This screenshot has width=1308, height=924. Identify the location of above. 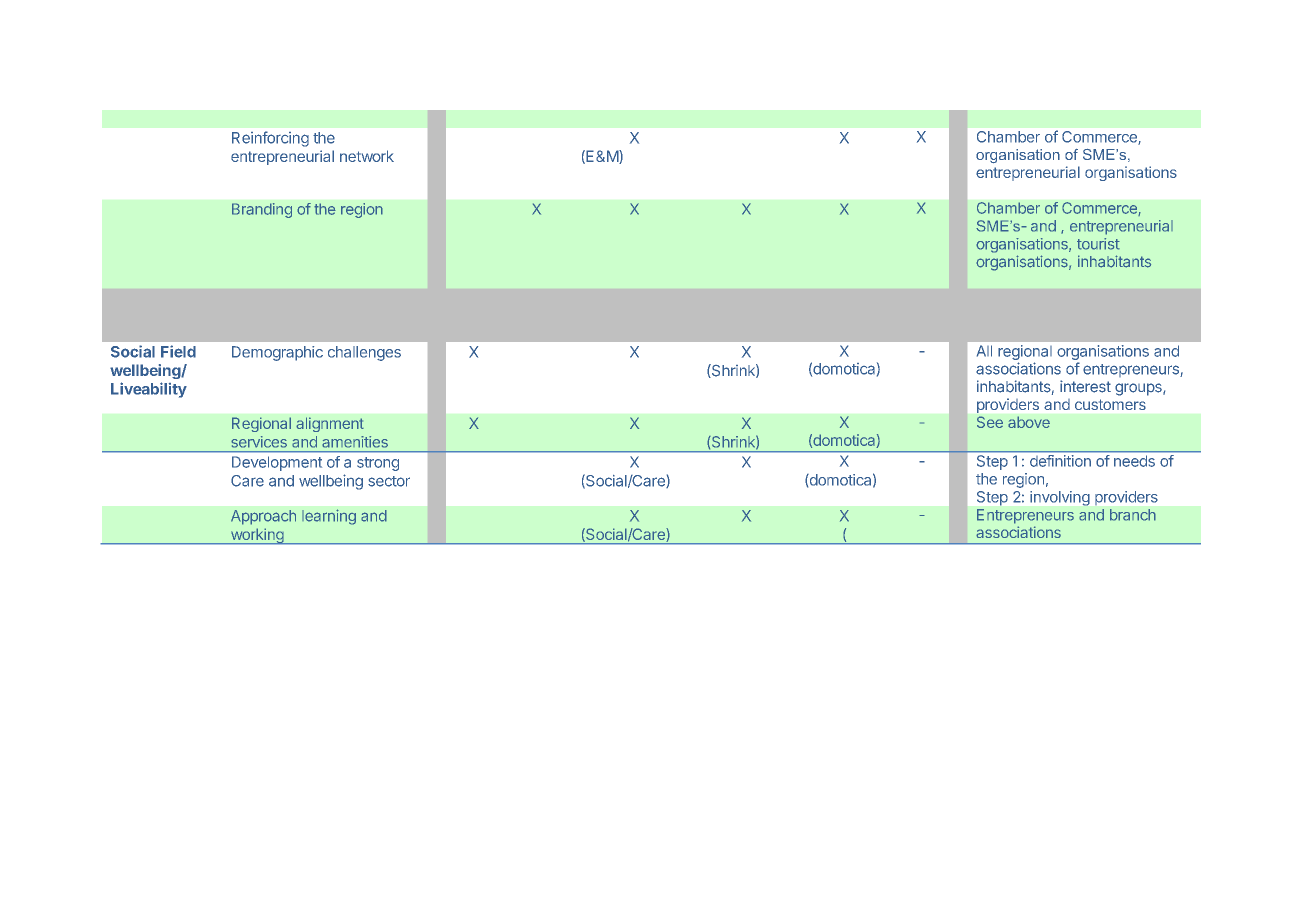
(1029, 422).
